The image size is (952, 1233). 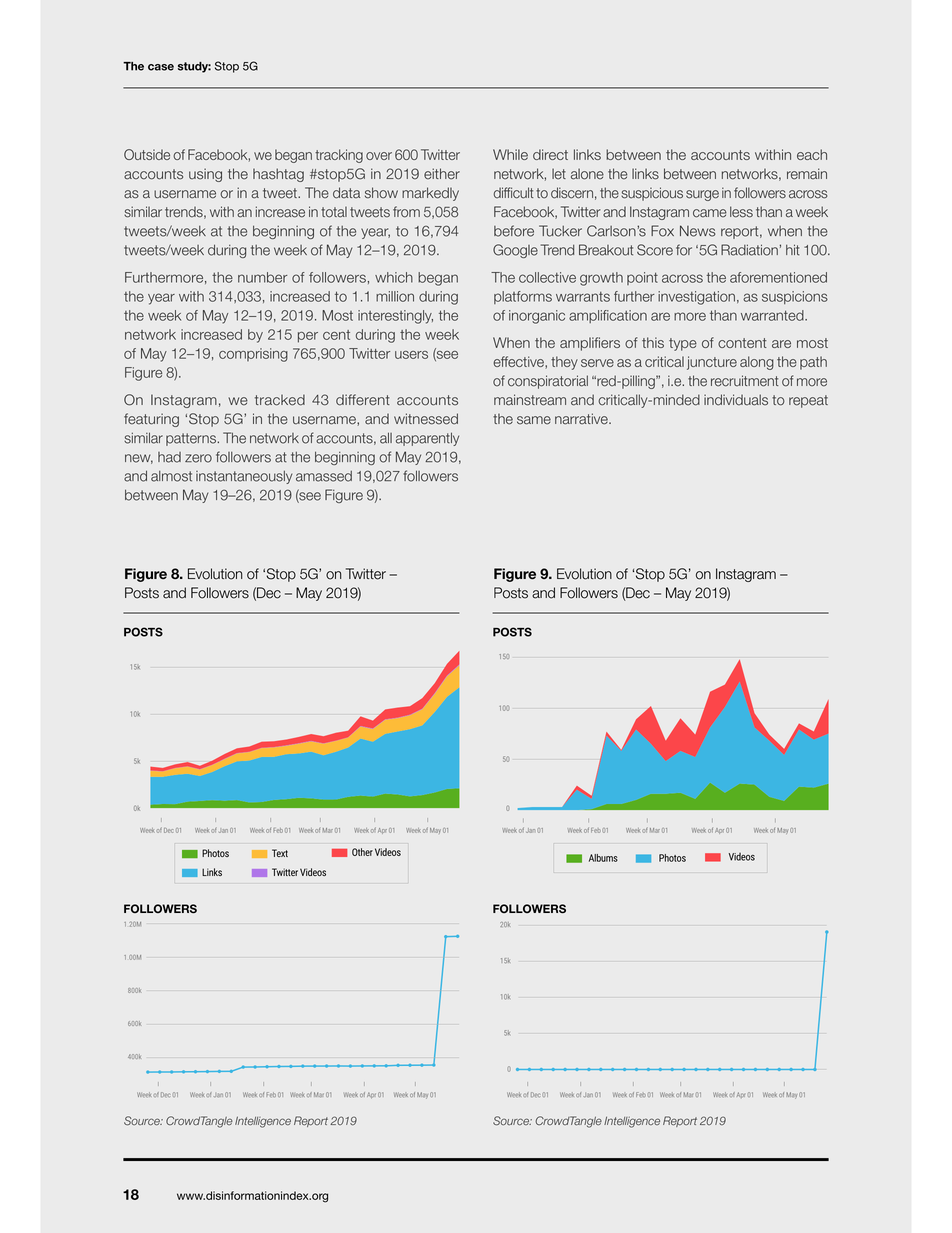 What do you see at coordinates (161, 67) in the screenshot?
I see `case` at bounding box center [161, 67].
